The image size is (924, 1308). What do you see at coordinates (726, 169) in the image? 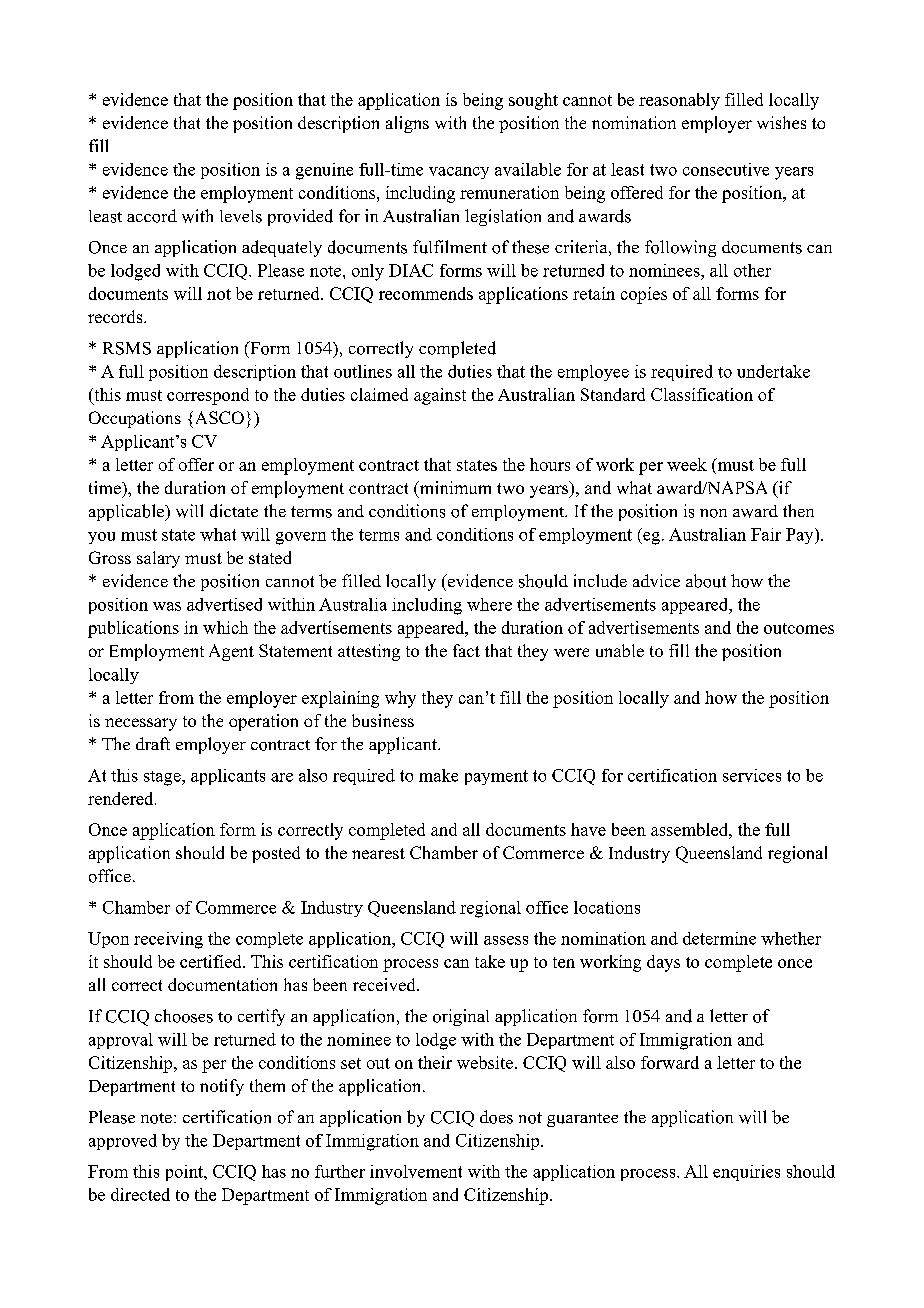
I see `consecutive` at bounding box center [726, 169].
